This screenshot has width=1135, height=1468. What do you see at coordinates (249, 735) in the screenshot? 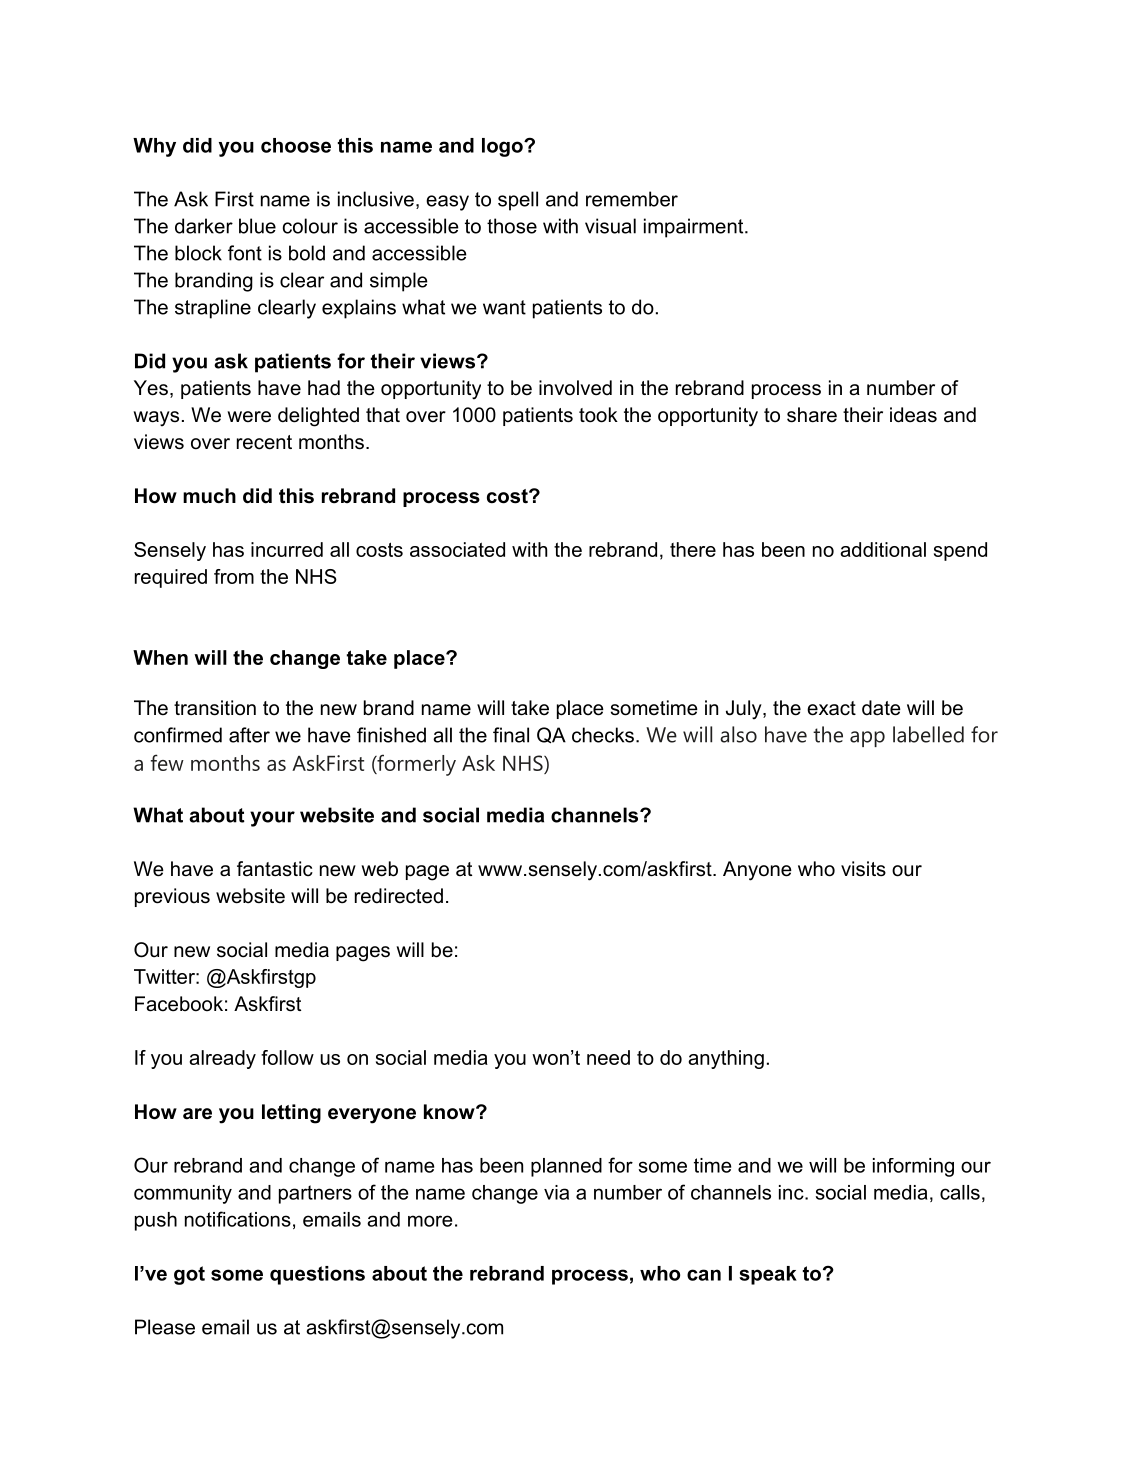
I see `after` at bounding box center [249, 735].
